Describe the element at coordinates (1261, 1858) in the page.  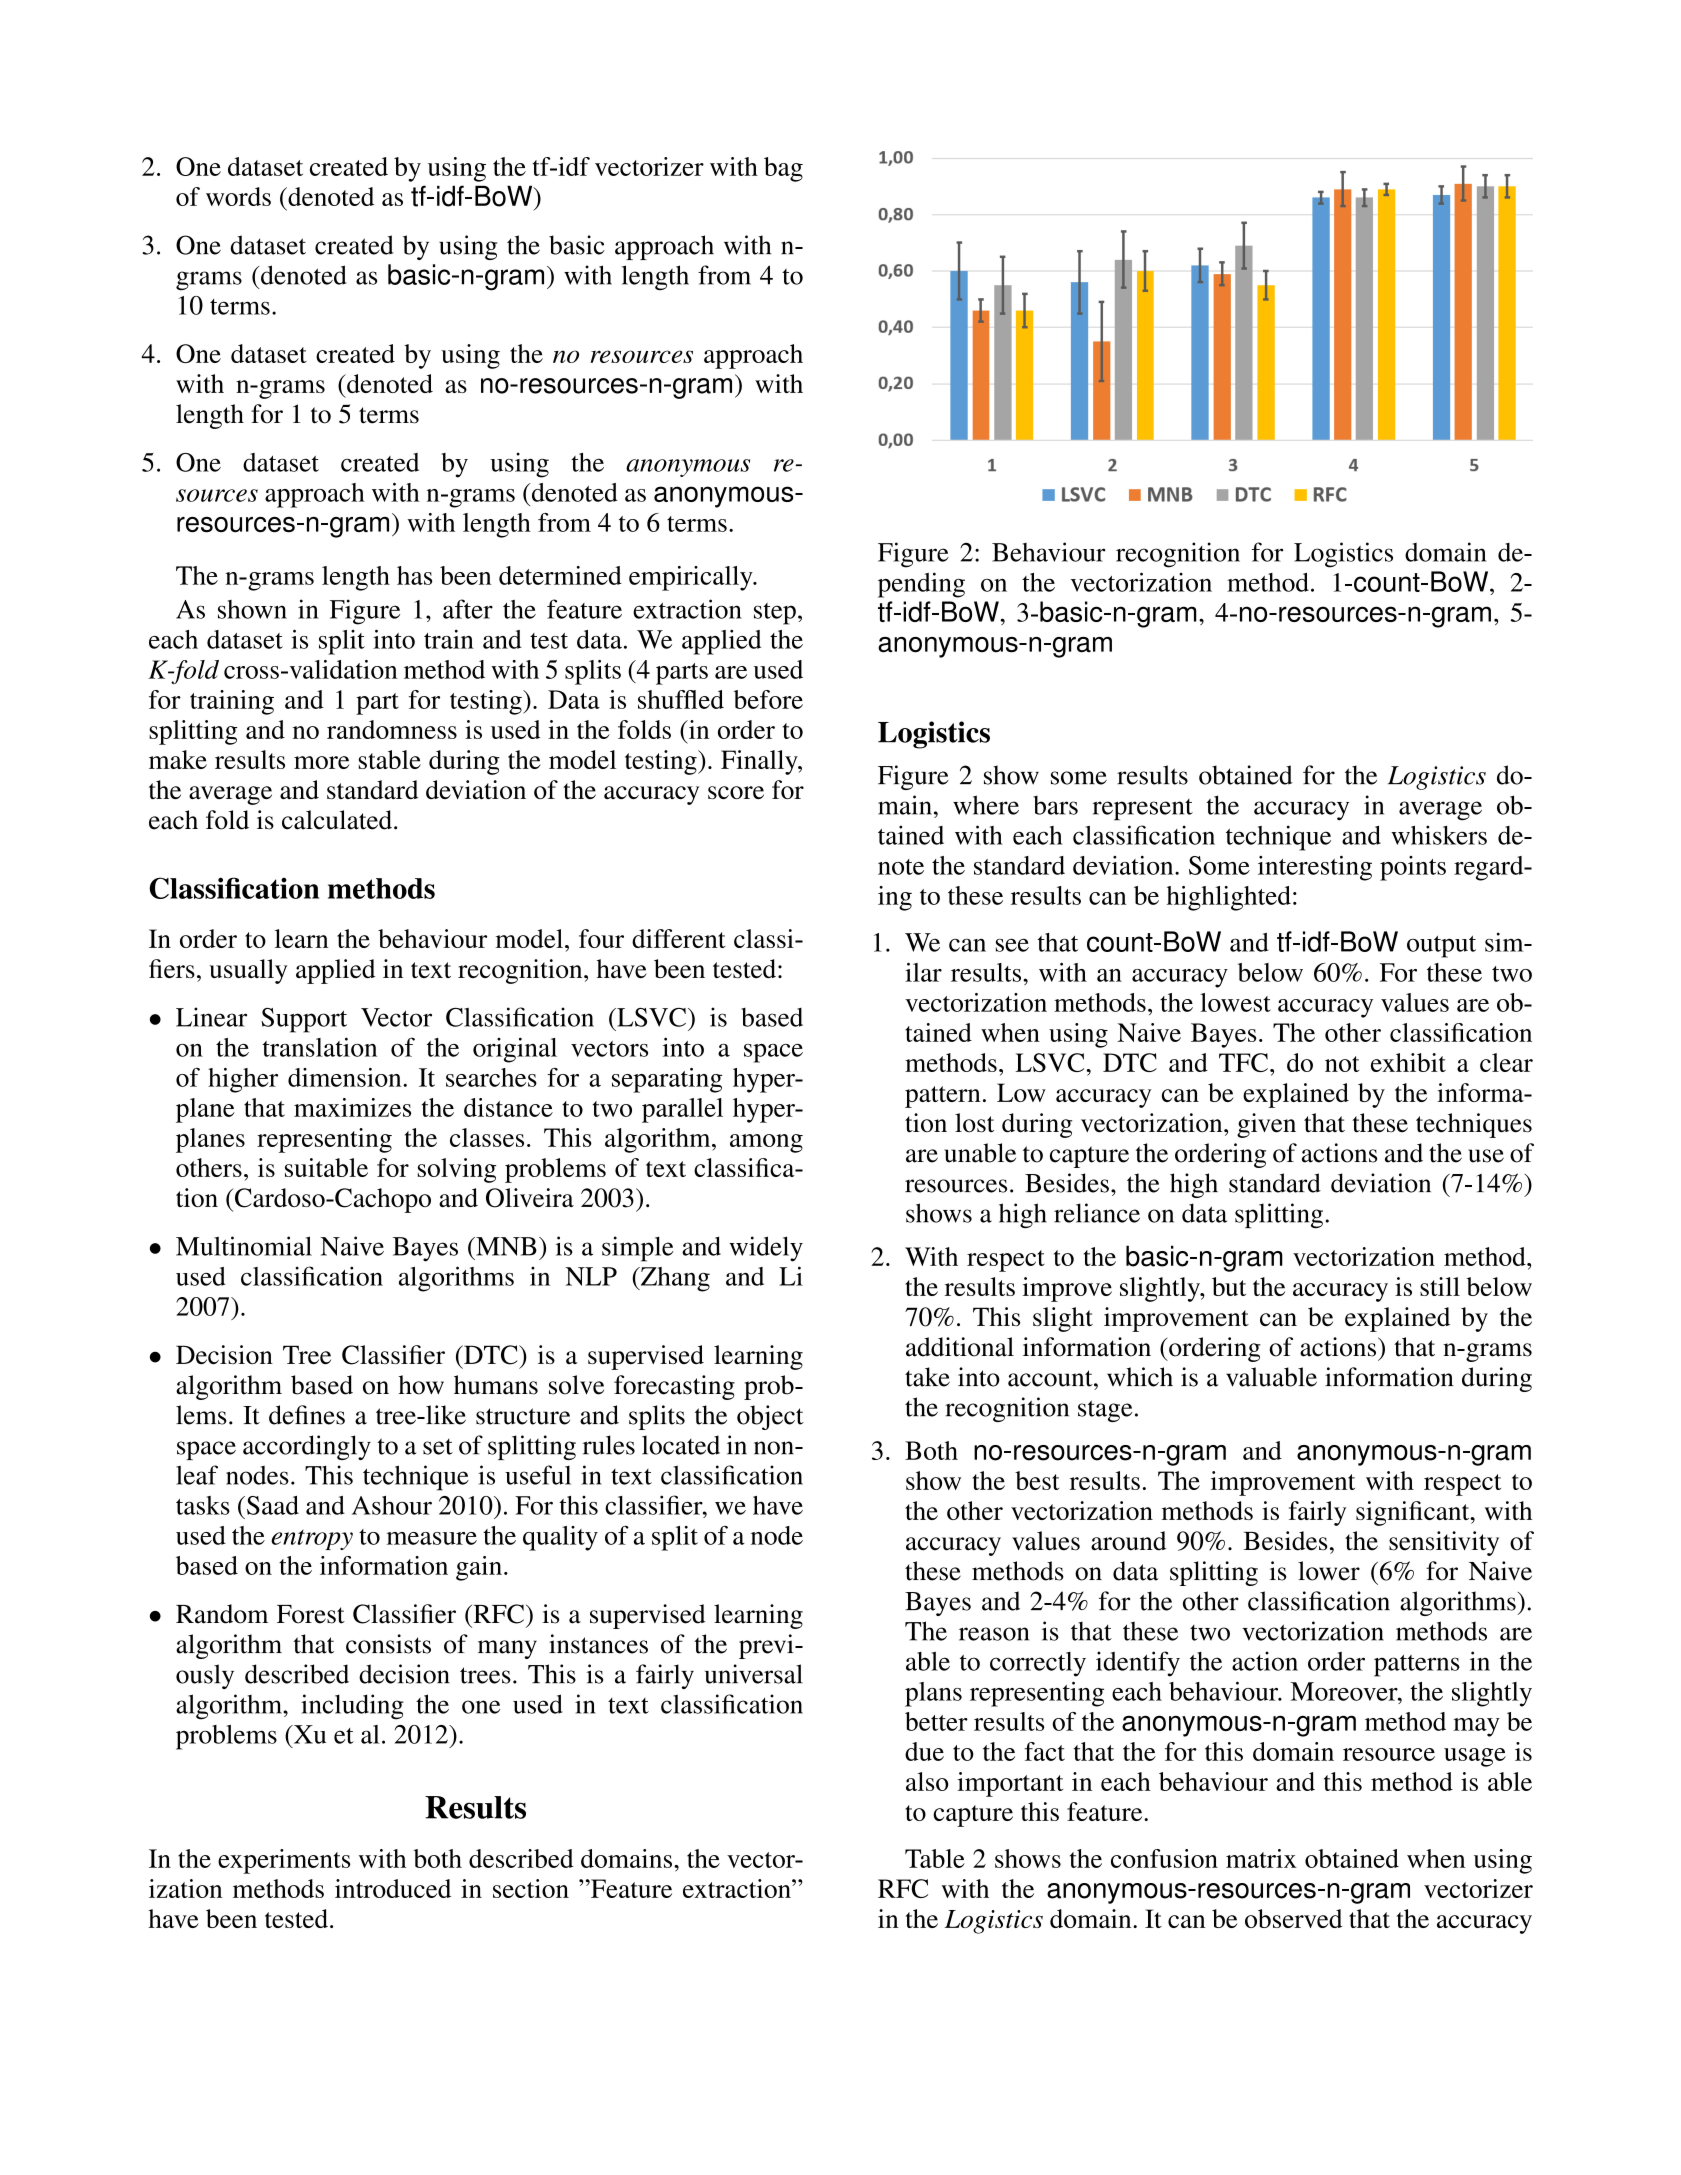
I see `matrix` at that location.
